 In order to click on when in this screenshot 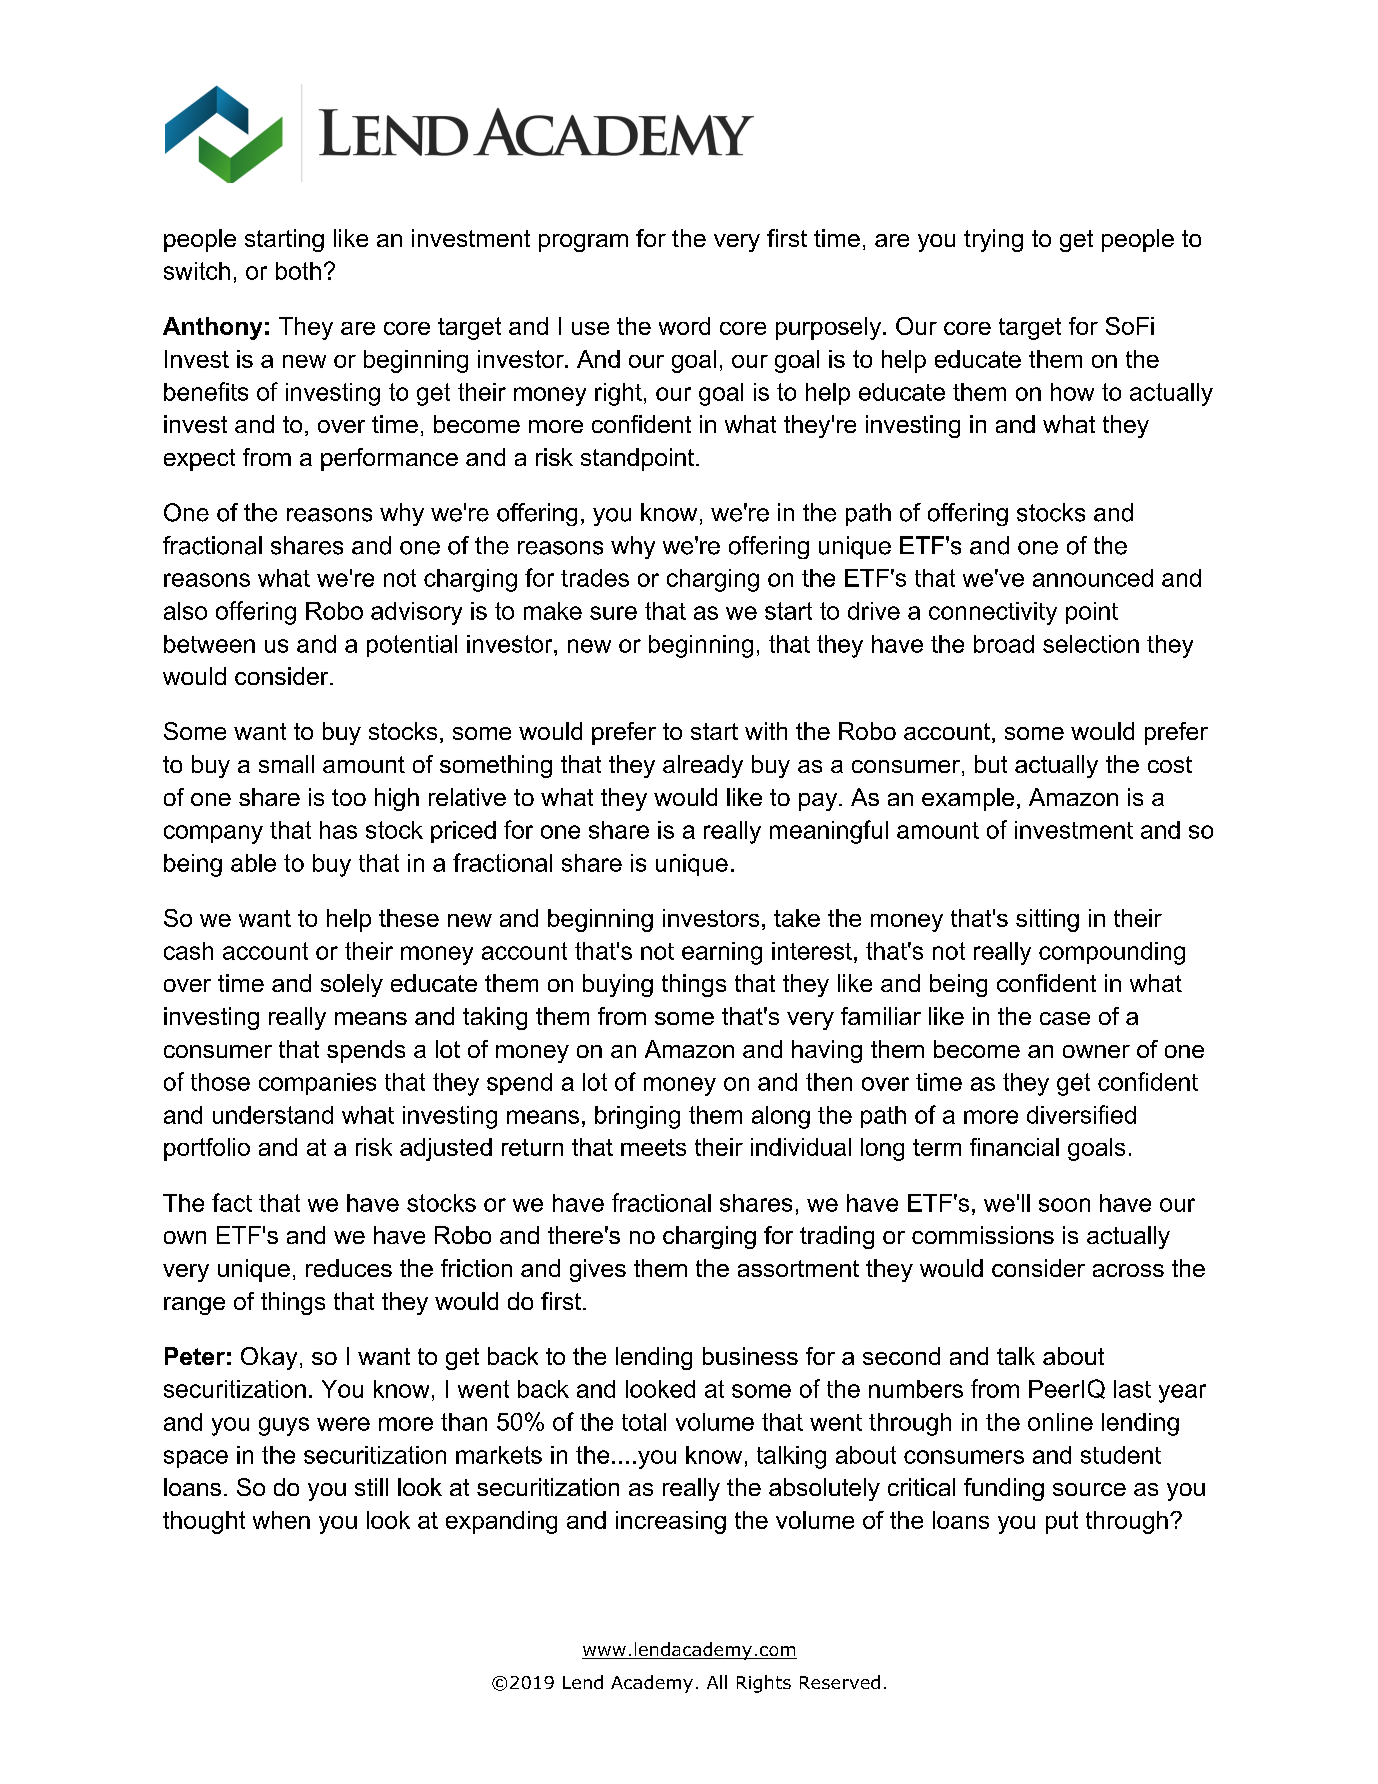, I will do `click(281, 1520)`.
